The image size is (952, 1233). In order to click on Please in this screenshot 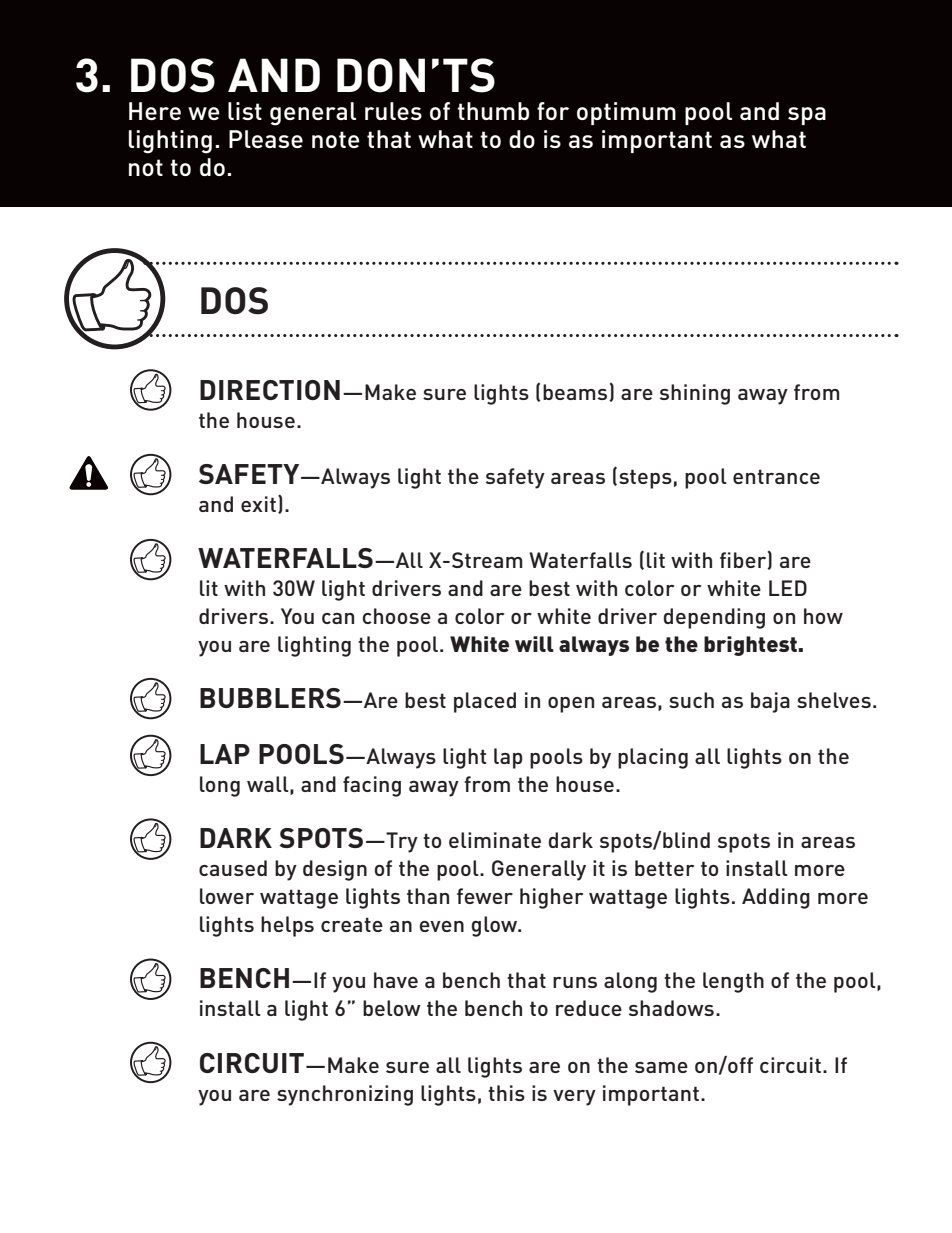, I will do `click(266, 139)`.
